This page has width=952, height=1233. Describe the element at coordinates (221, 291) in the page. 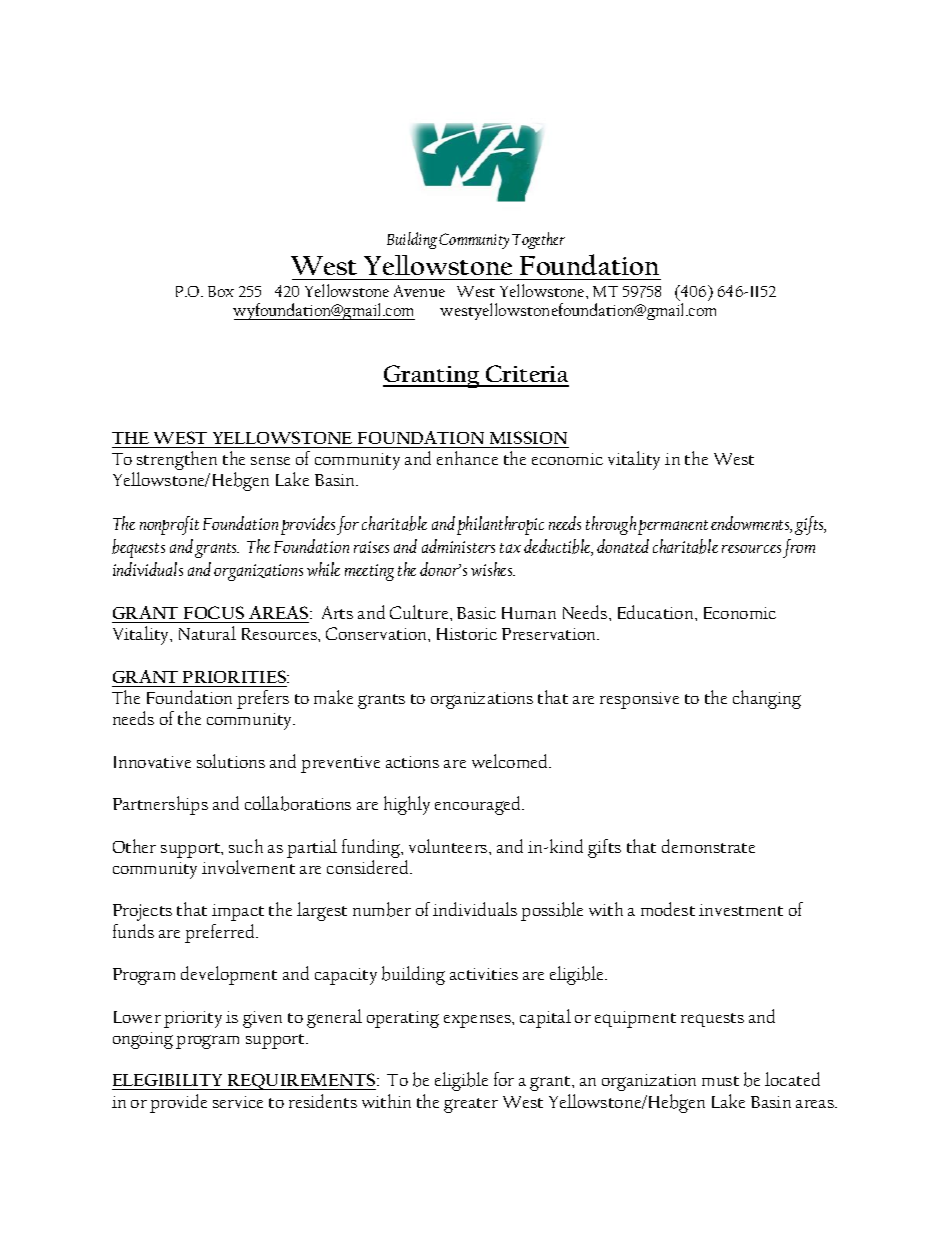

I see `Box` at that location.
